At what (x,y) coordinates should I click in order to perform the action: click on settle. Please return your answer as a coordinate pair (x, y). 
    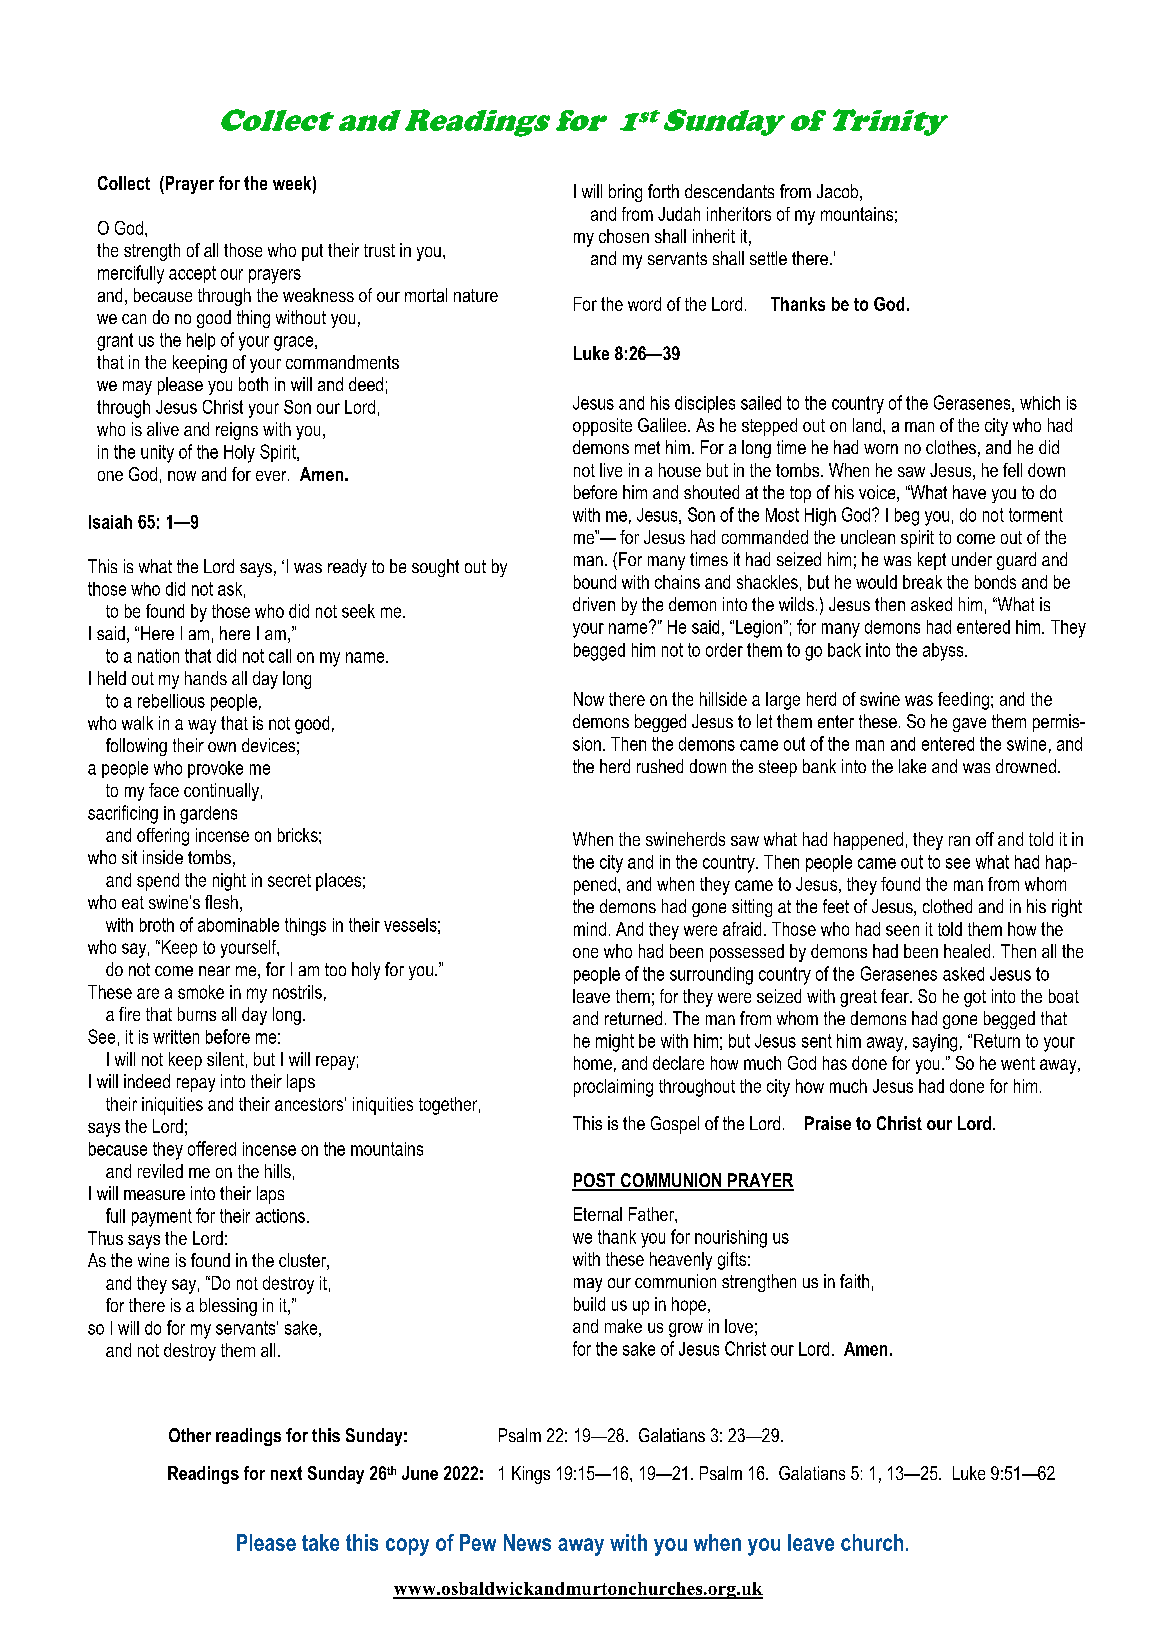
    Looking at the image, I should click on (768, 258).
